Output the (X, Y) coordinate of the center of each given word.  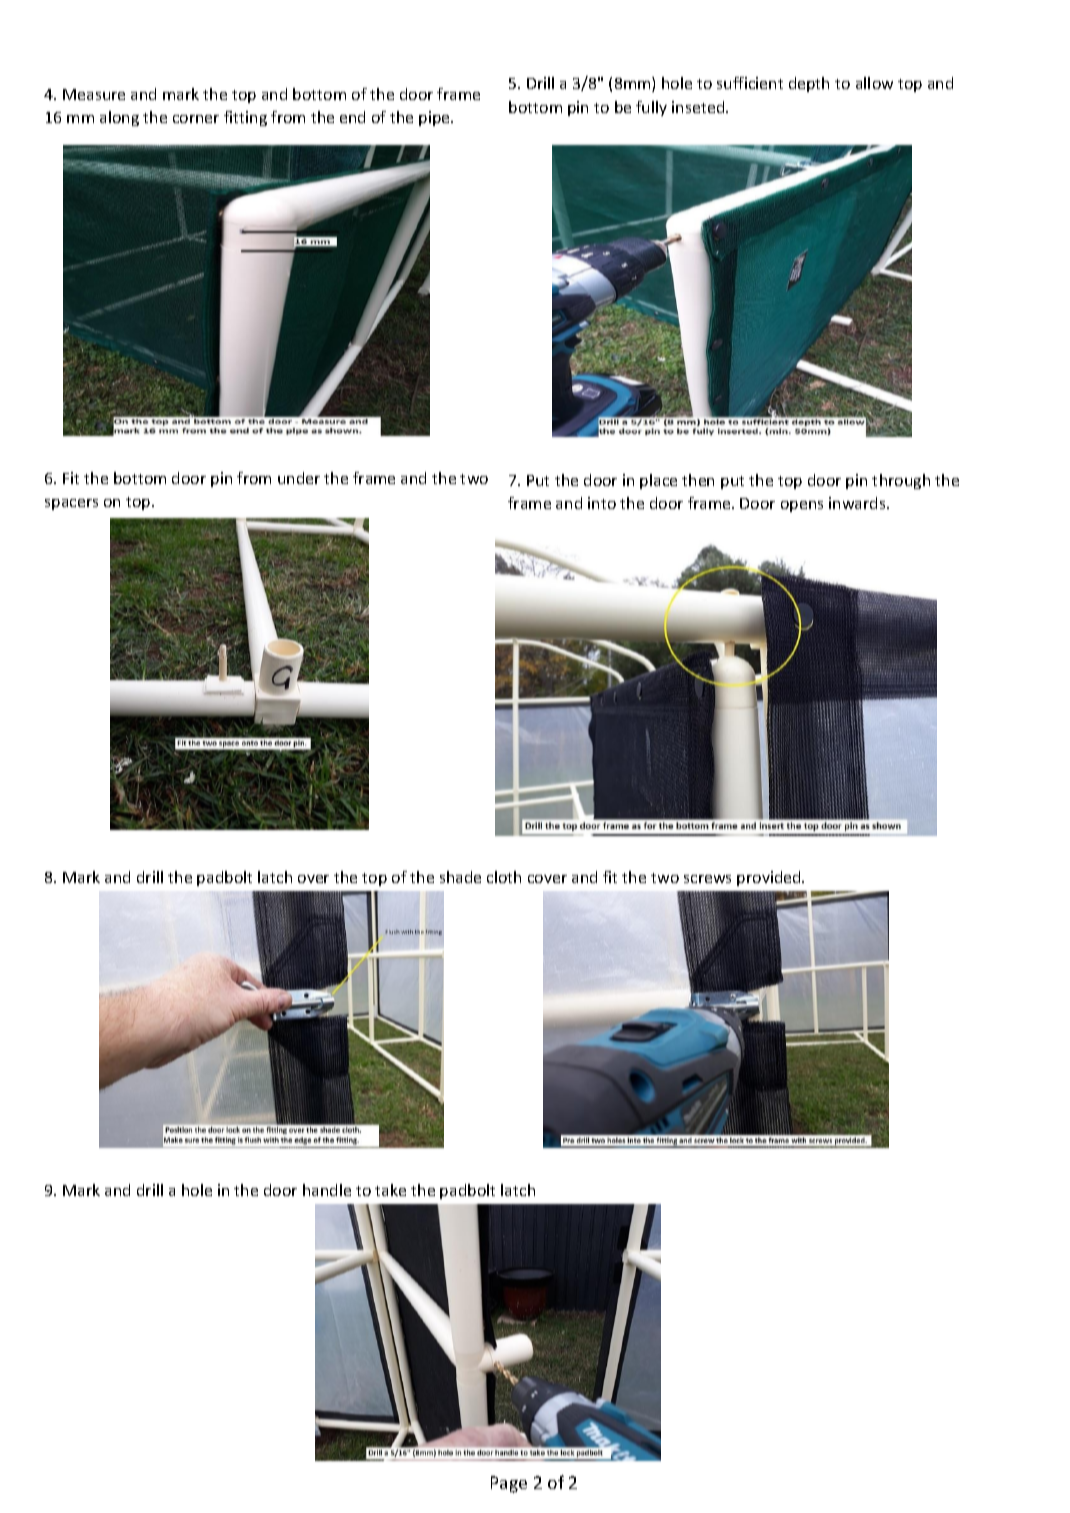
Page (509, 1484)
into (602, 503)
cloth (504, 877)
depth (809, 84)
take (390, 1190)
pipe (435, 118)
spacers (71, 504)
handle (327, 1190)
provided (770, 878)
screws (707, 879)
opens (802, 506)
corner (196, 119)
